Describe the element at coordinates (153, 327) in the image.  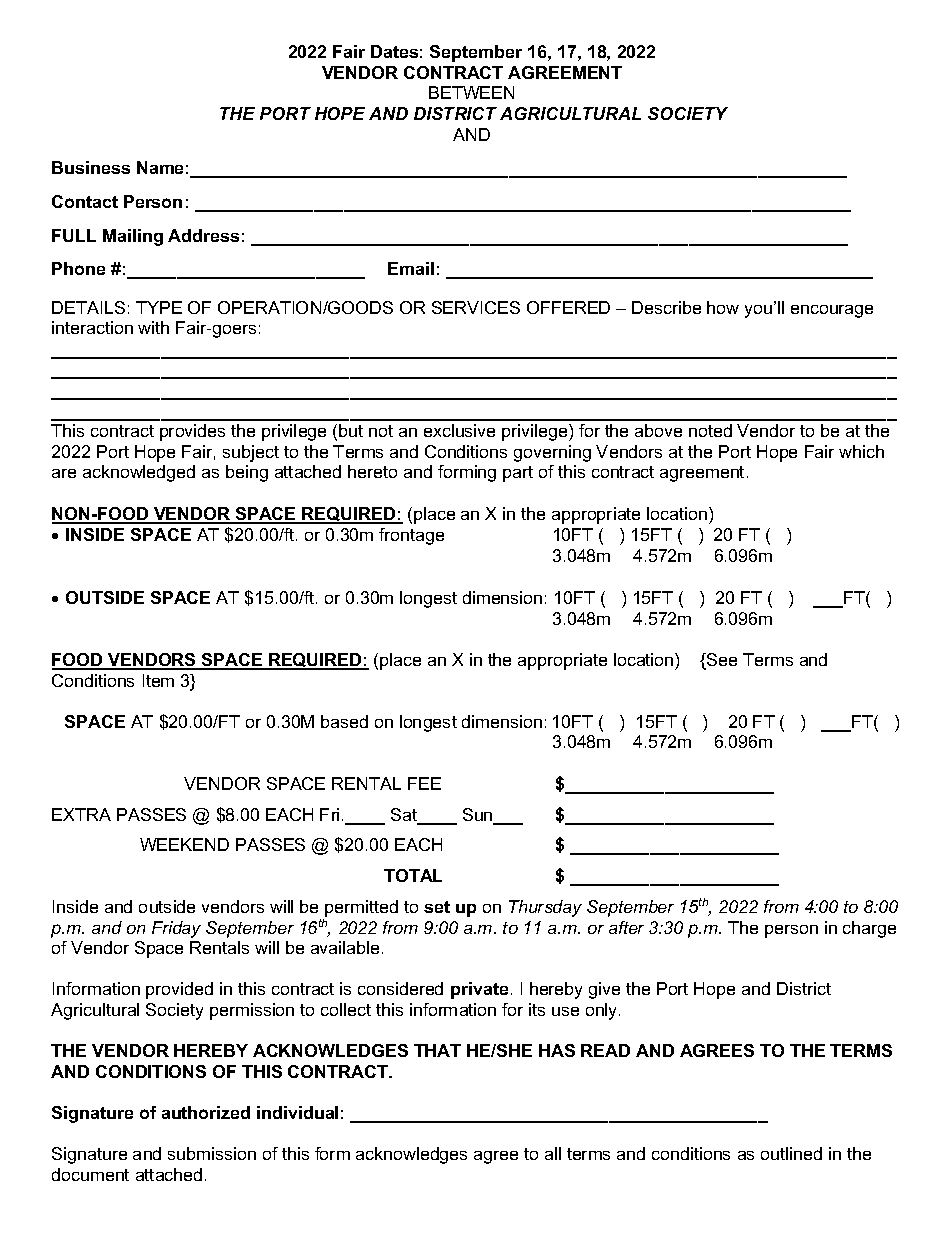
I see `with` at that location.
